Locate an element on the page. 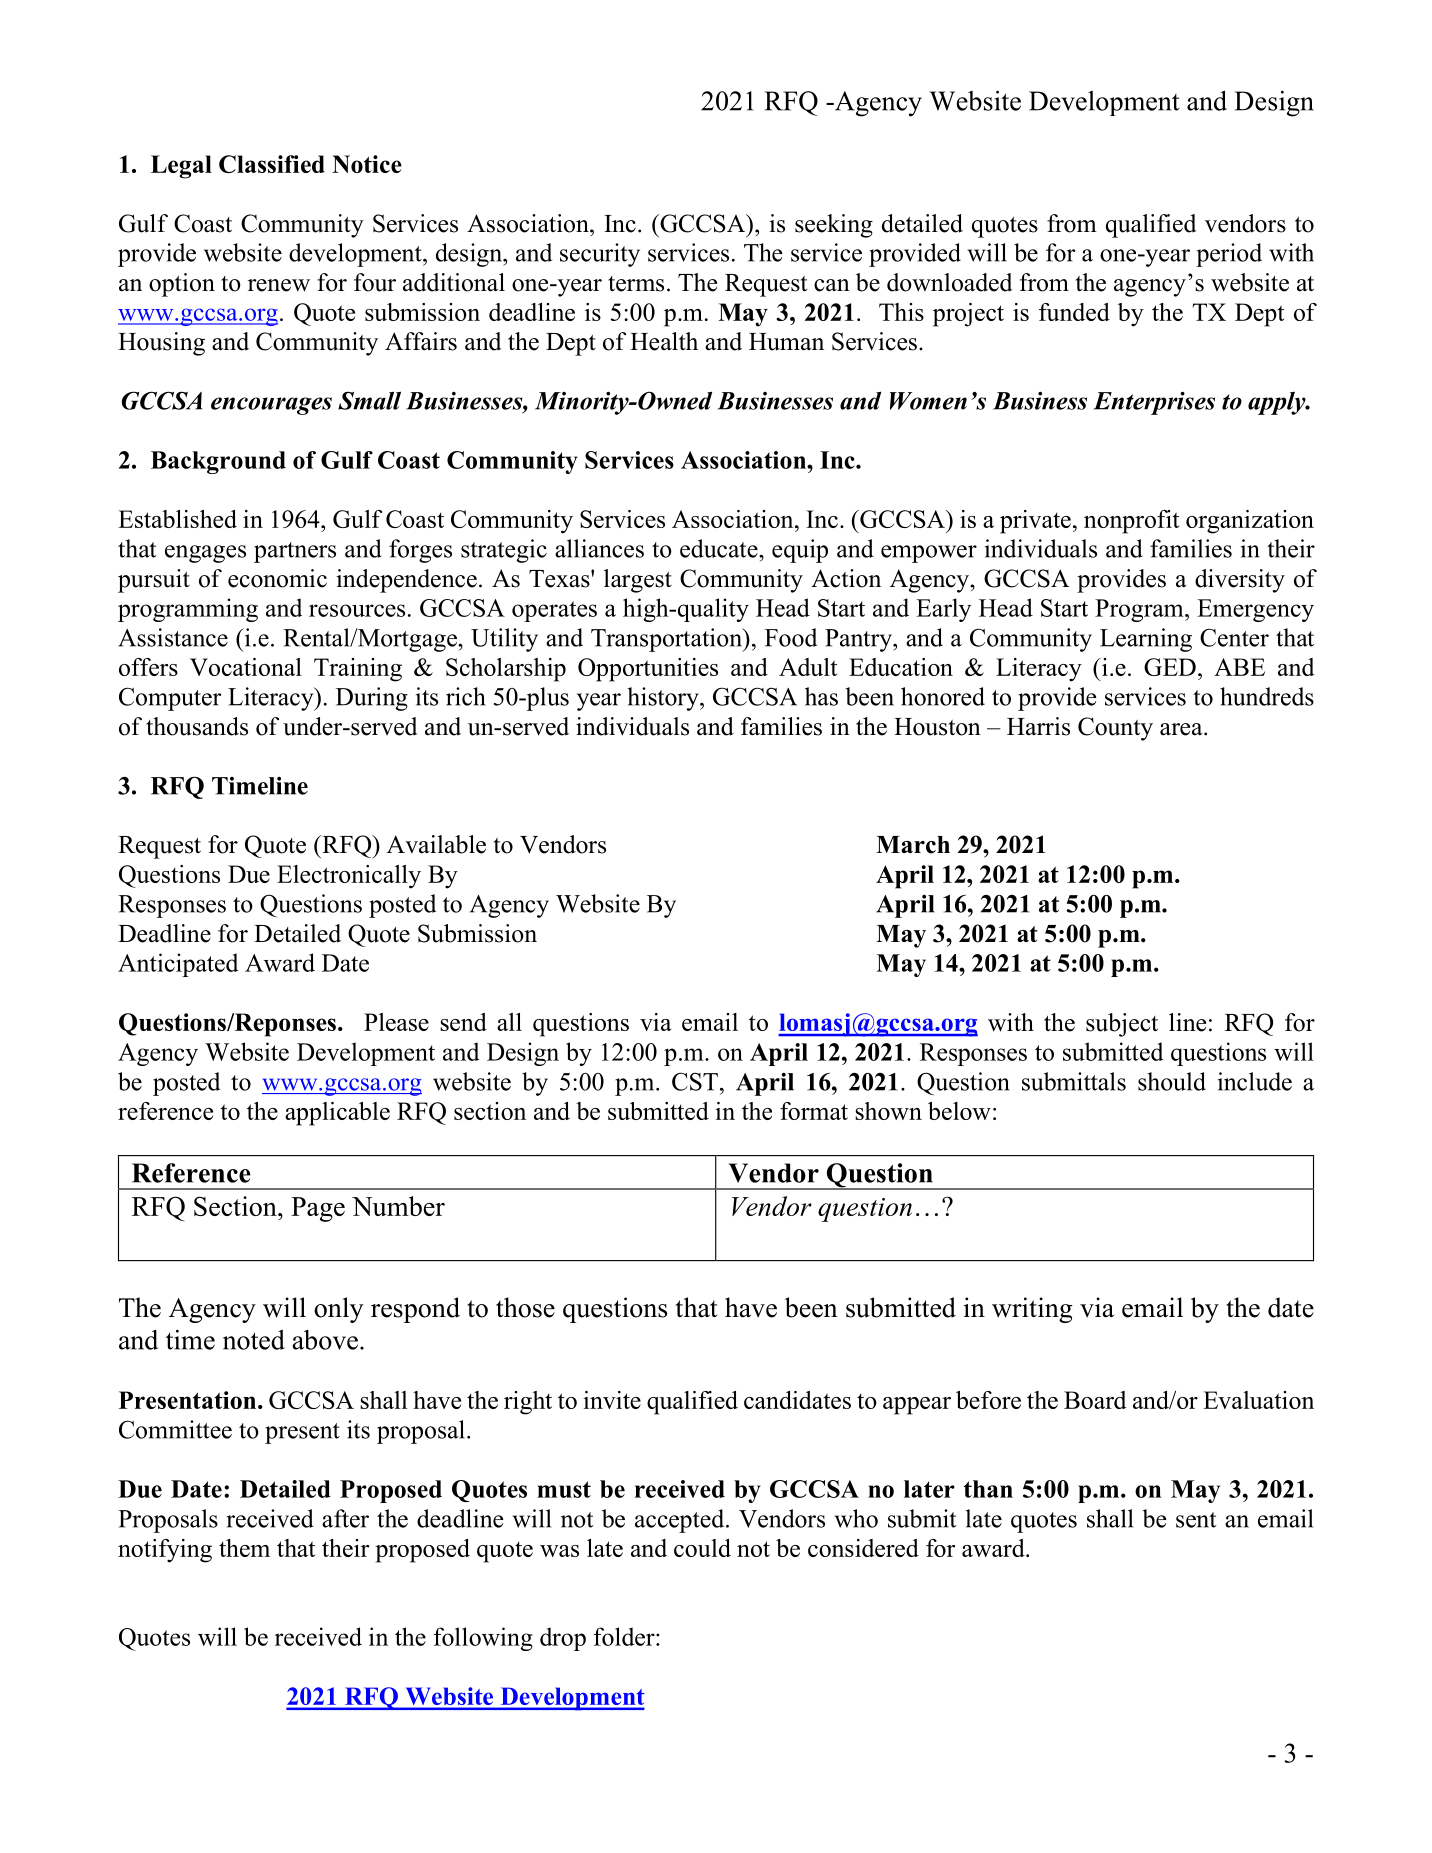 The width and height of the document is (1432, 1853). security is located at coordinates (600, 255).
